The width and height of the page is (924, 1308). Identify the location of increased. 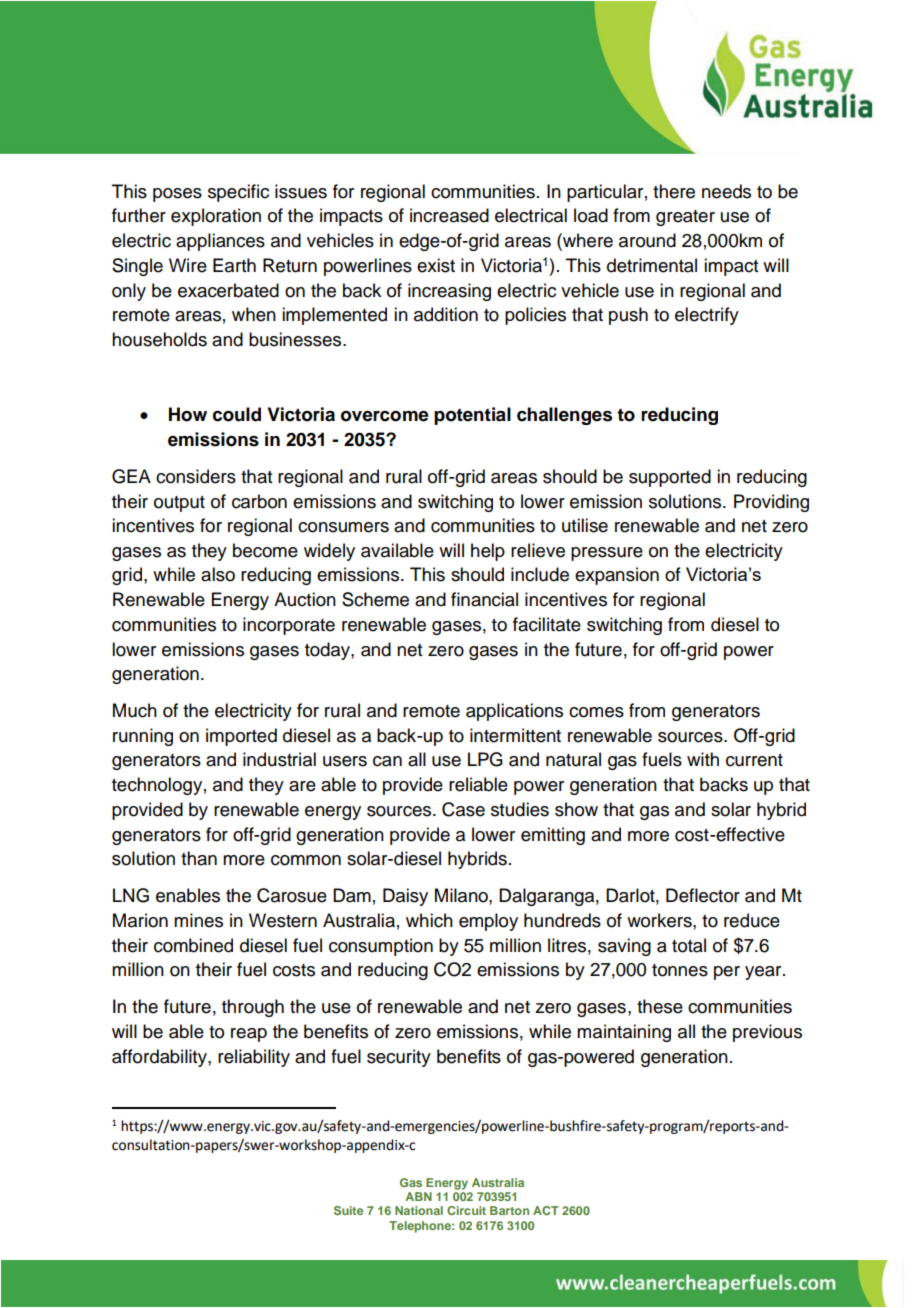
(449, 215).
